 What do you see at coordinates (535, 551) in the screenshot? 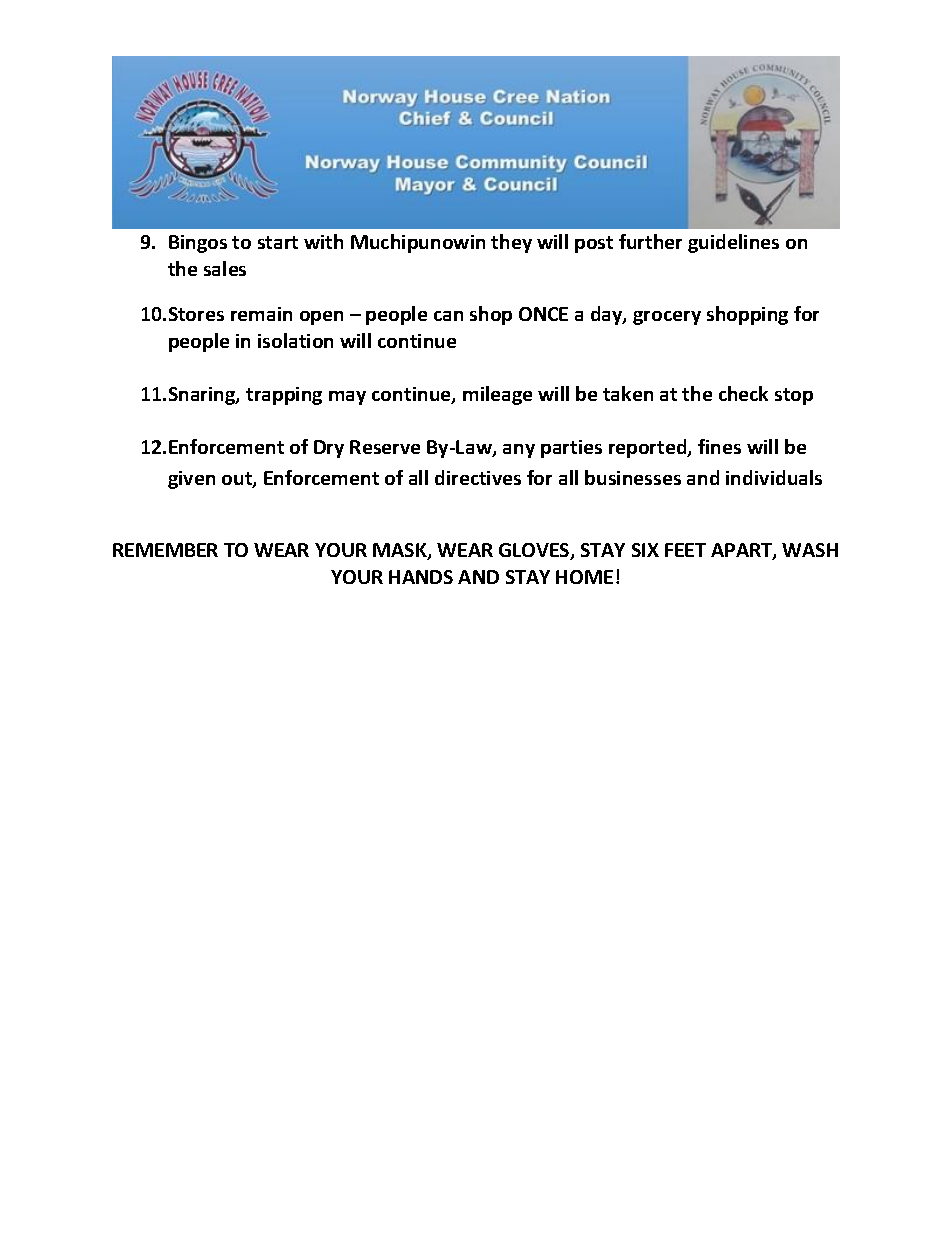
I see `GLOVES` at bounding box center [535, 551].
